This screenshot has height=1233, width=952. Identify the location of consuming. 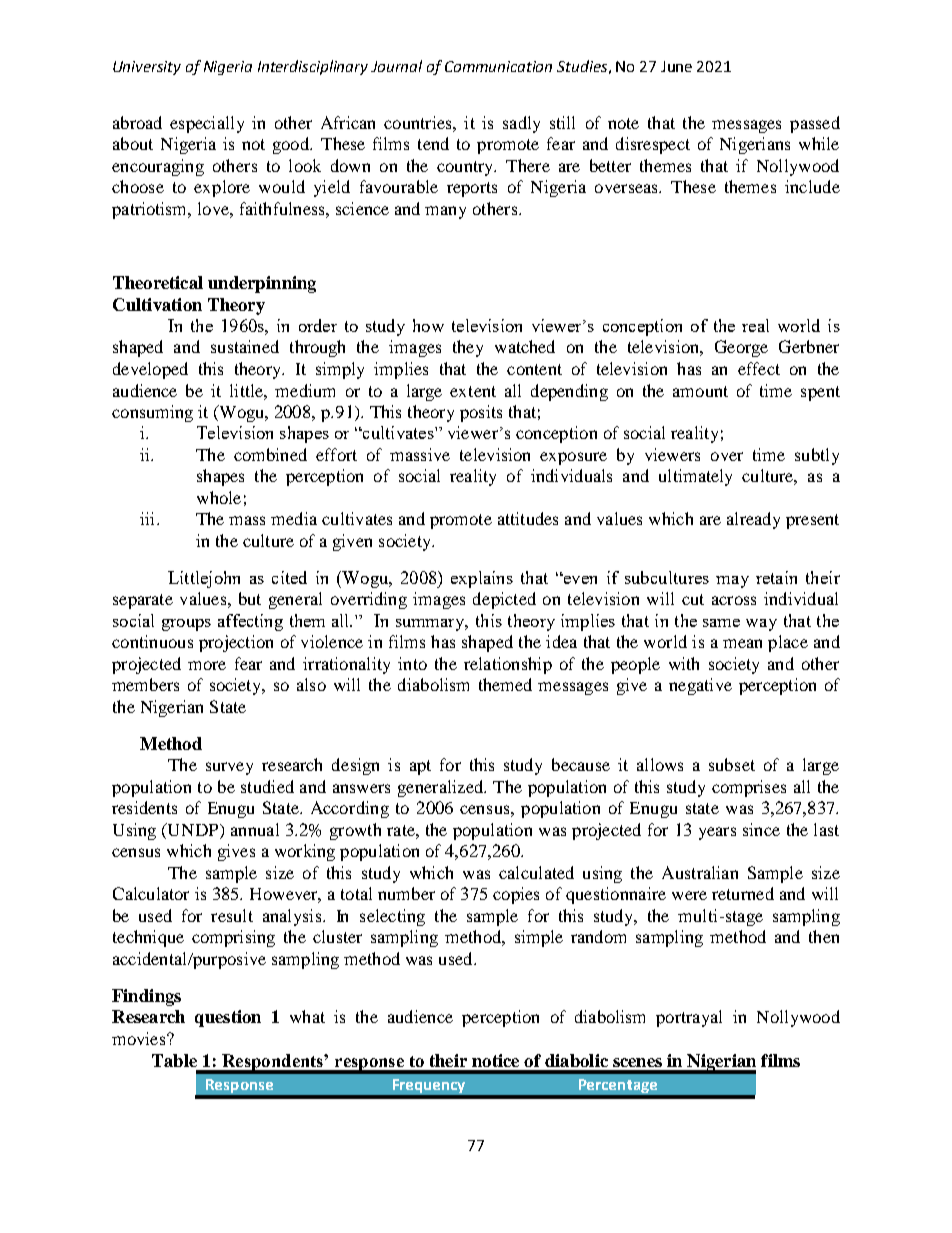
(152, 413).
